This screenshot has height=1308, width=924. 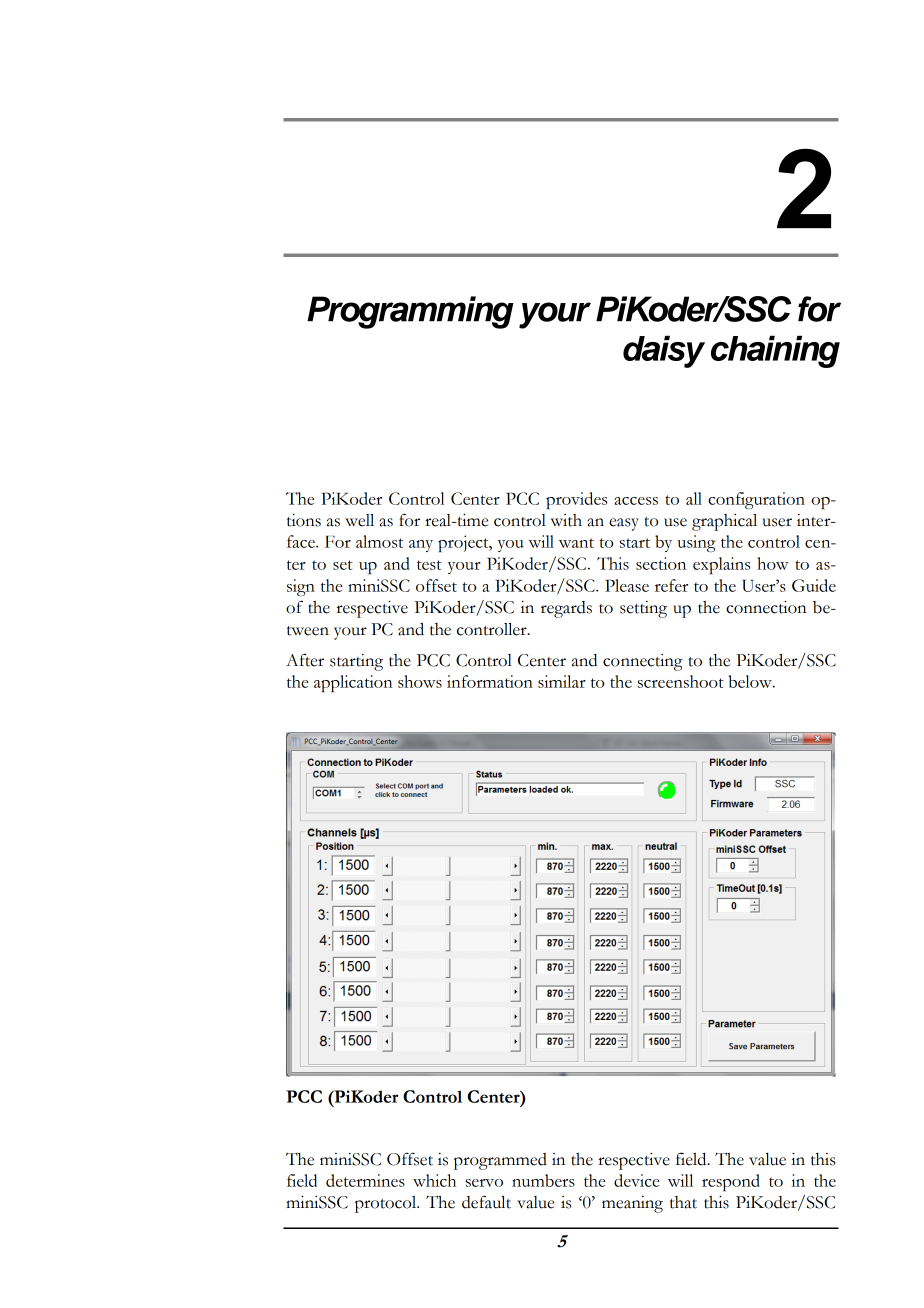 What do you see at coordinates (766, 607) in the screenshot?
I see `connection` at bounding box center [766, 607].
